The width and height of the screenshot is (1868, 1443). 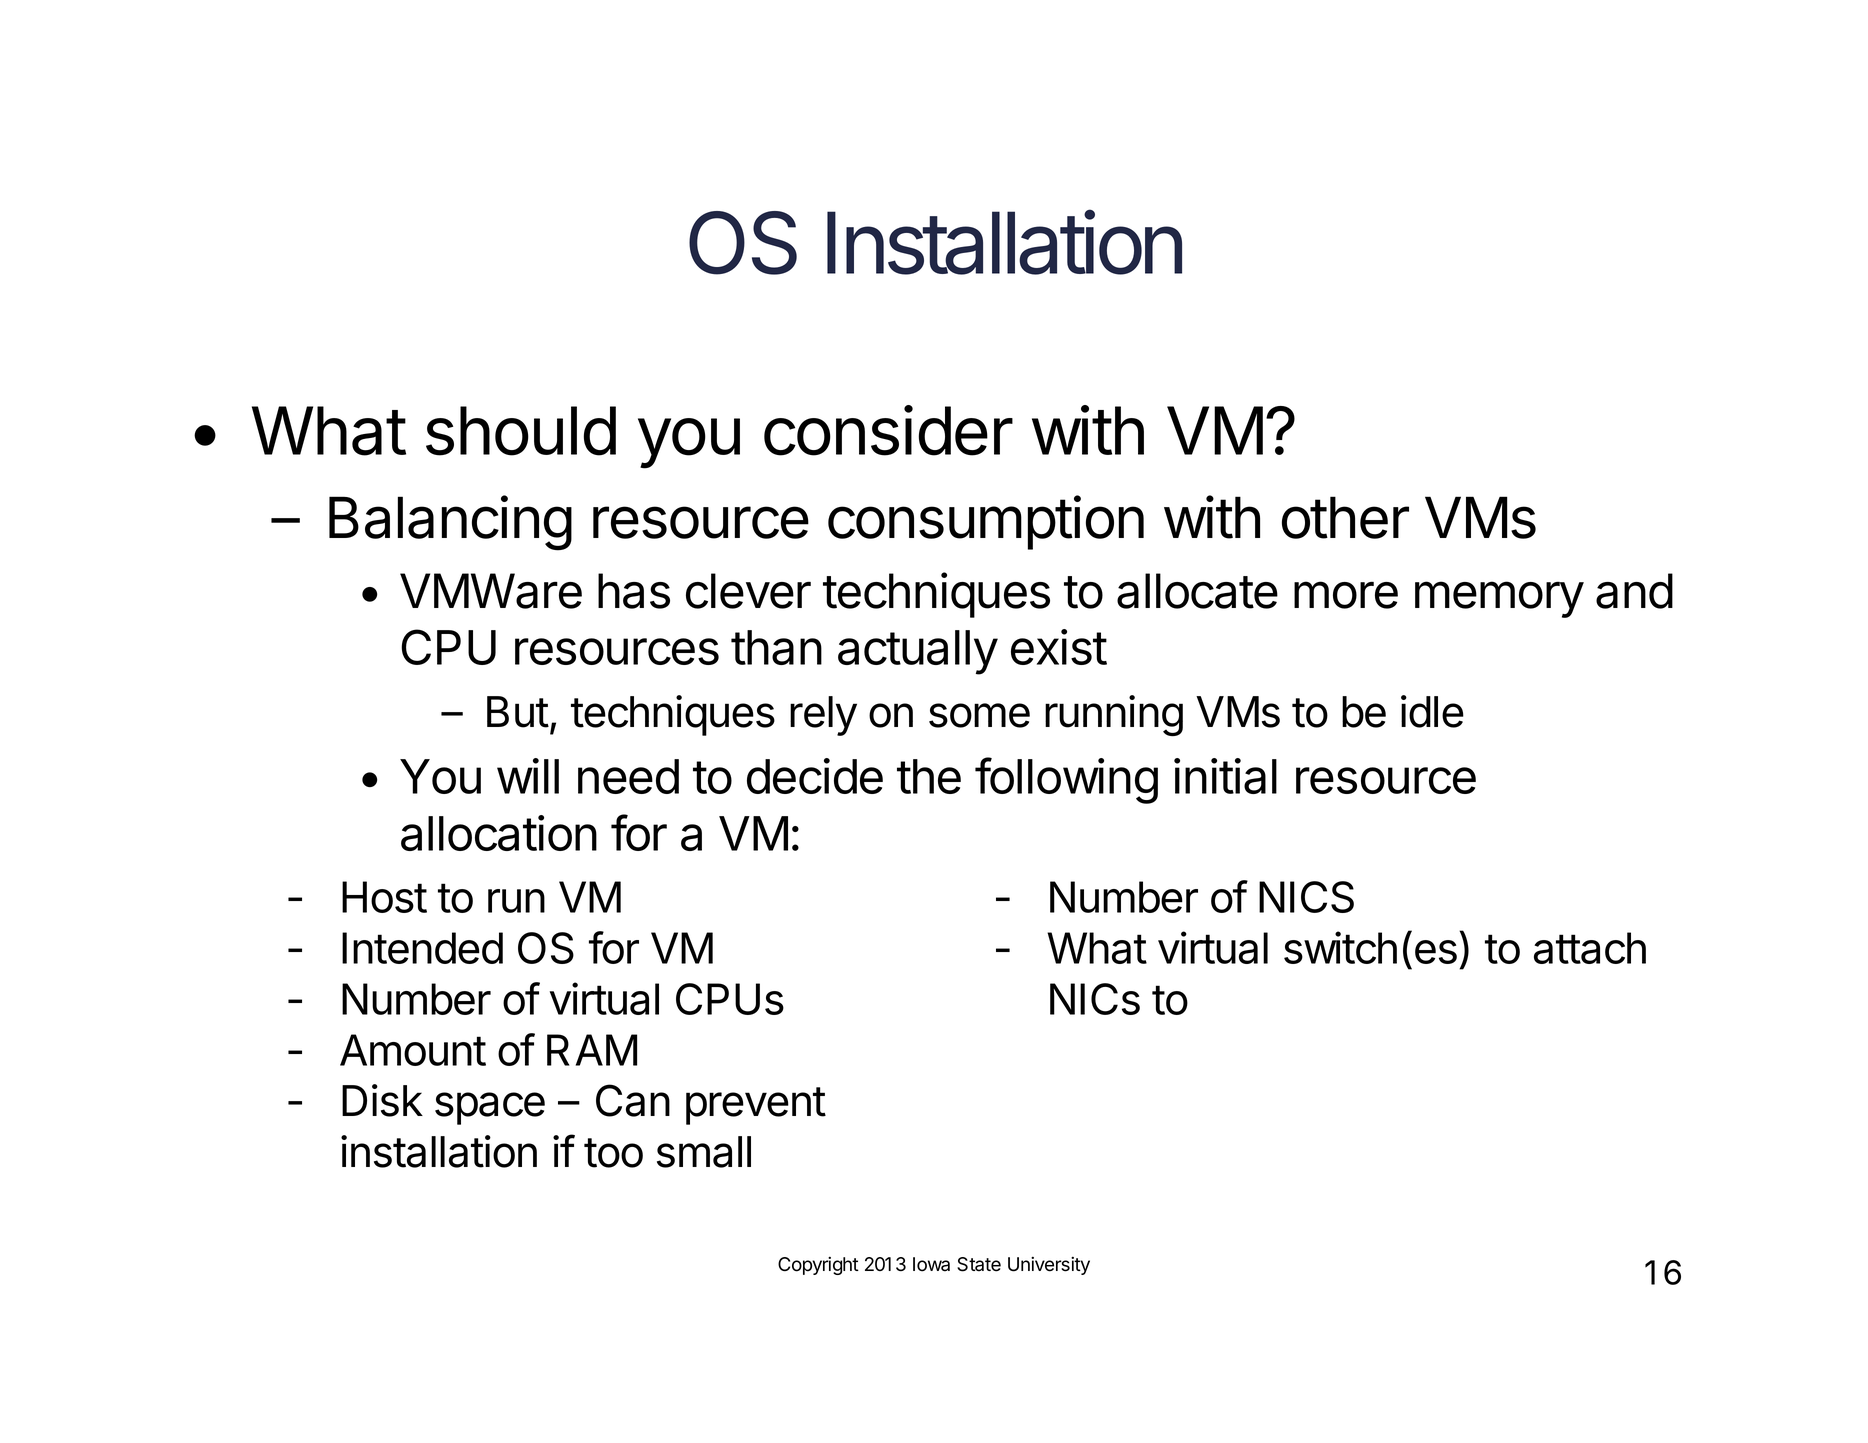 I want to click on consumption, so click(x=986, y=522).
